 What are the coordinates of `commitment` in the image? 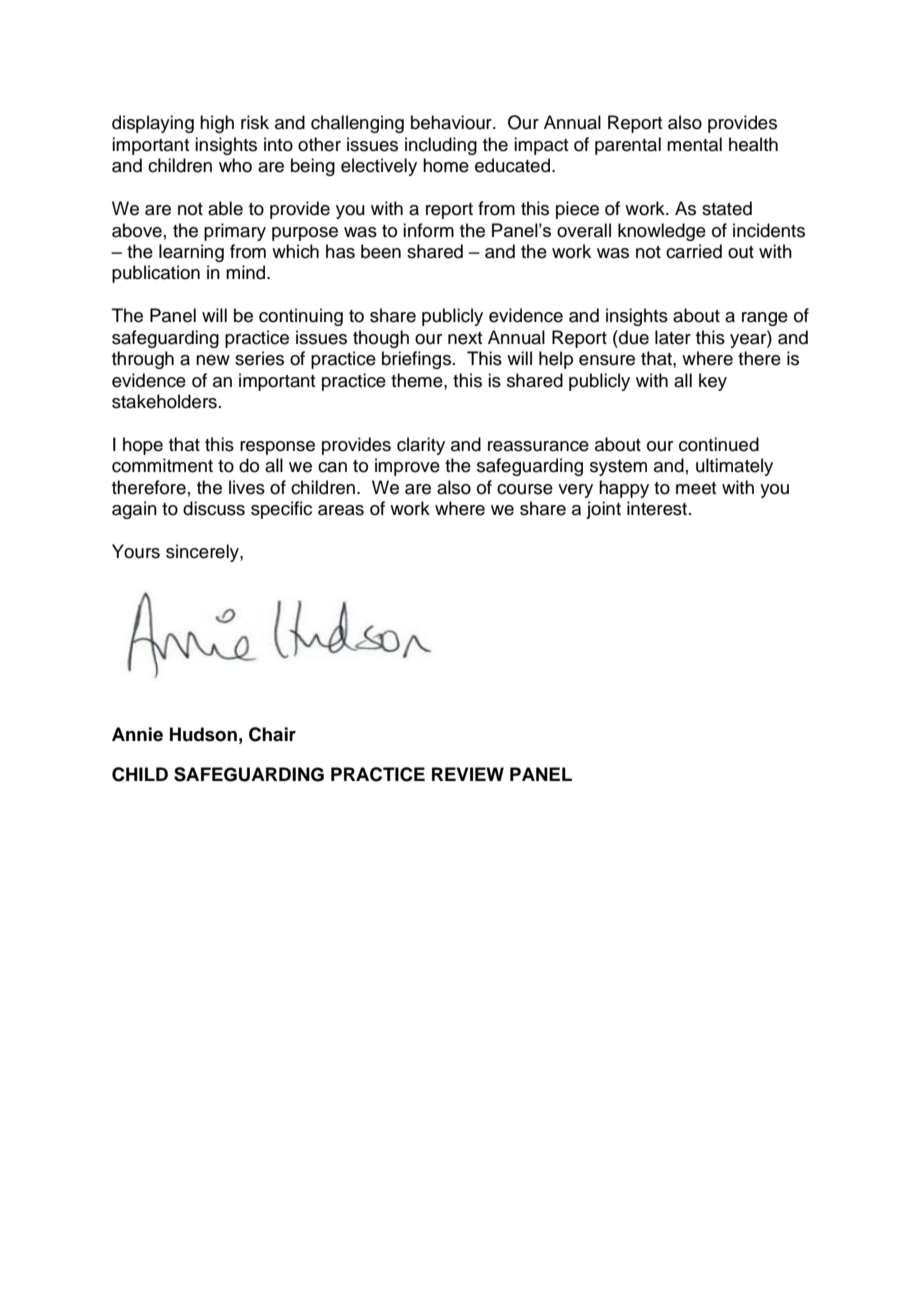 It's located at (162, 465).
